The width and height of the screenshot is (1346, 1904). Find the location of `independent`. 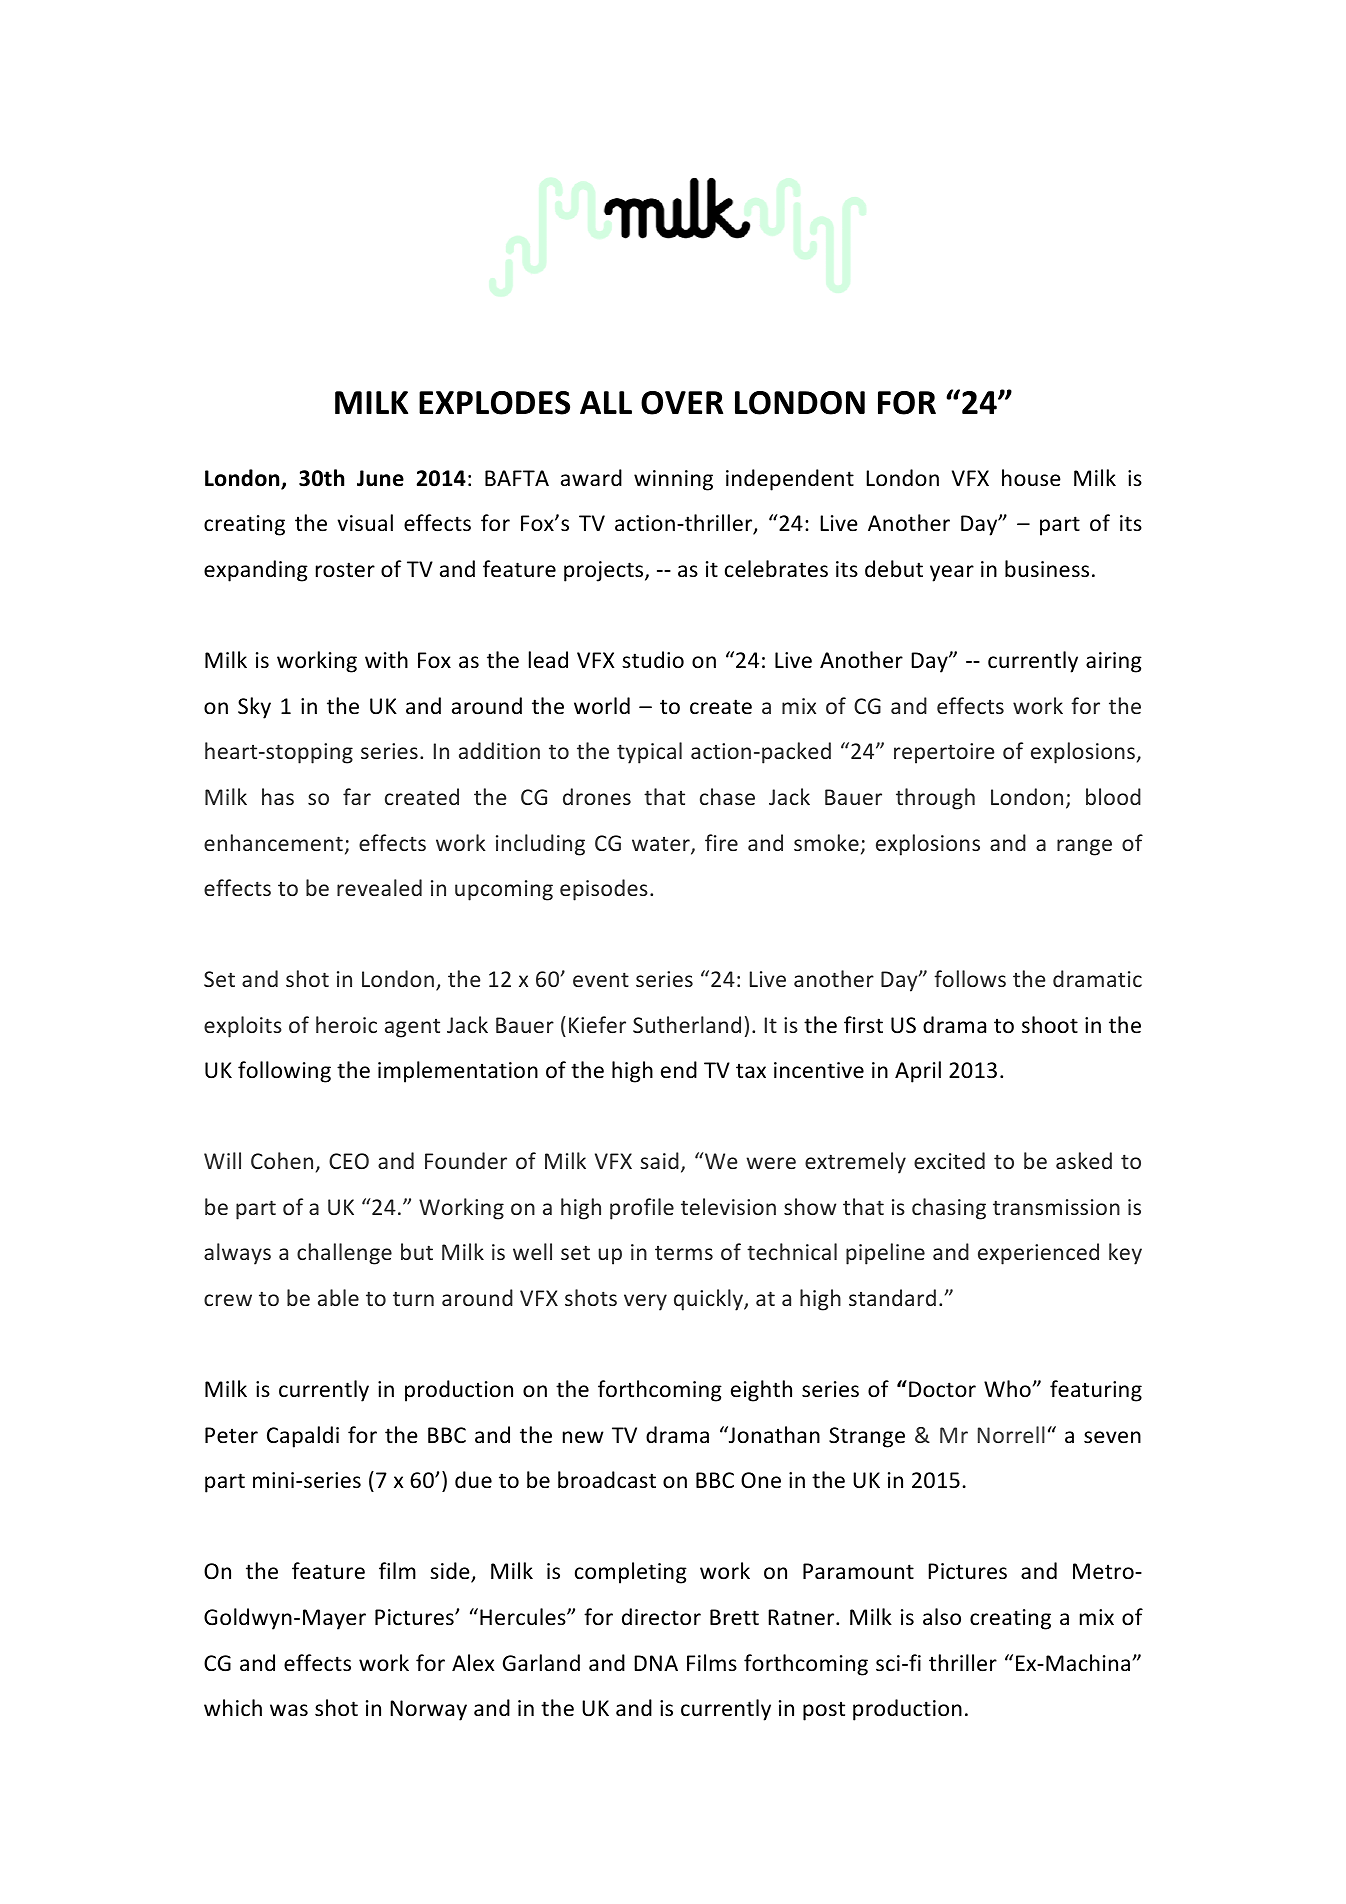

independent is located at coordinates (790, 480).
